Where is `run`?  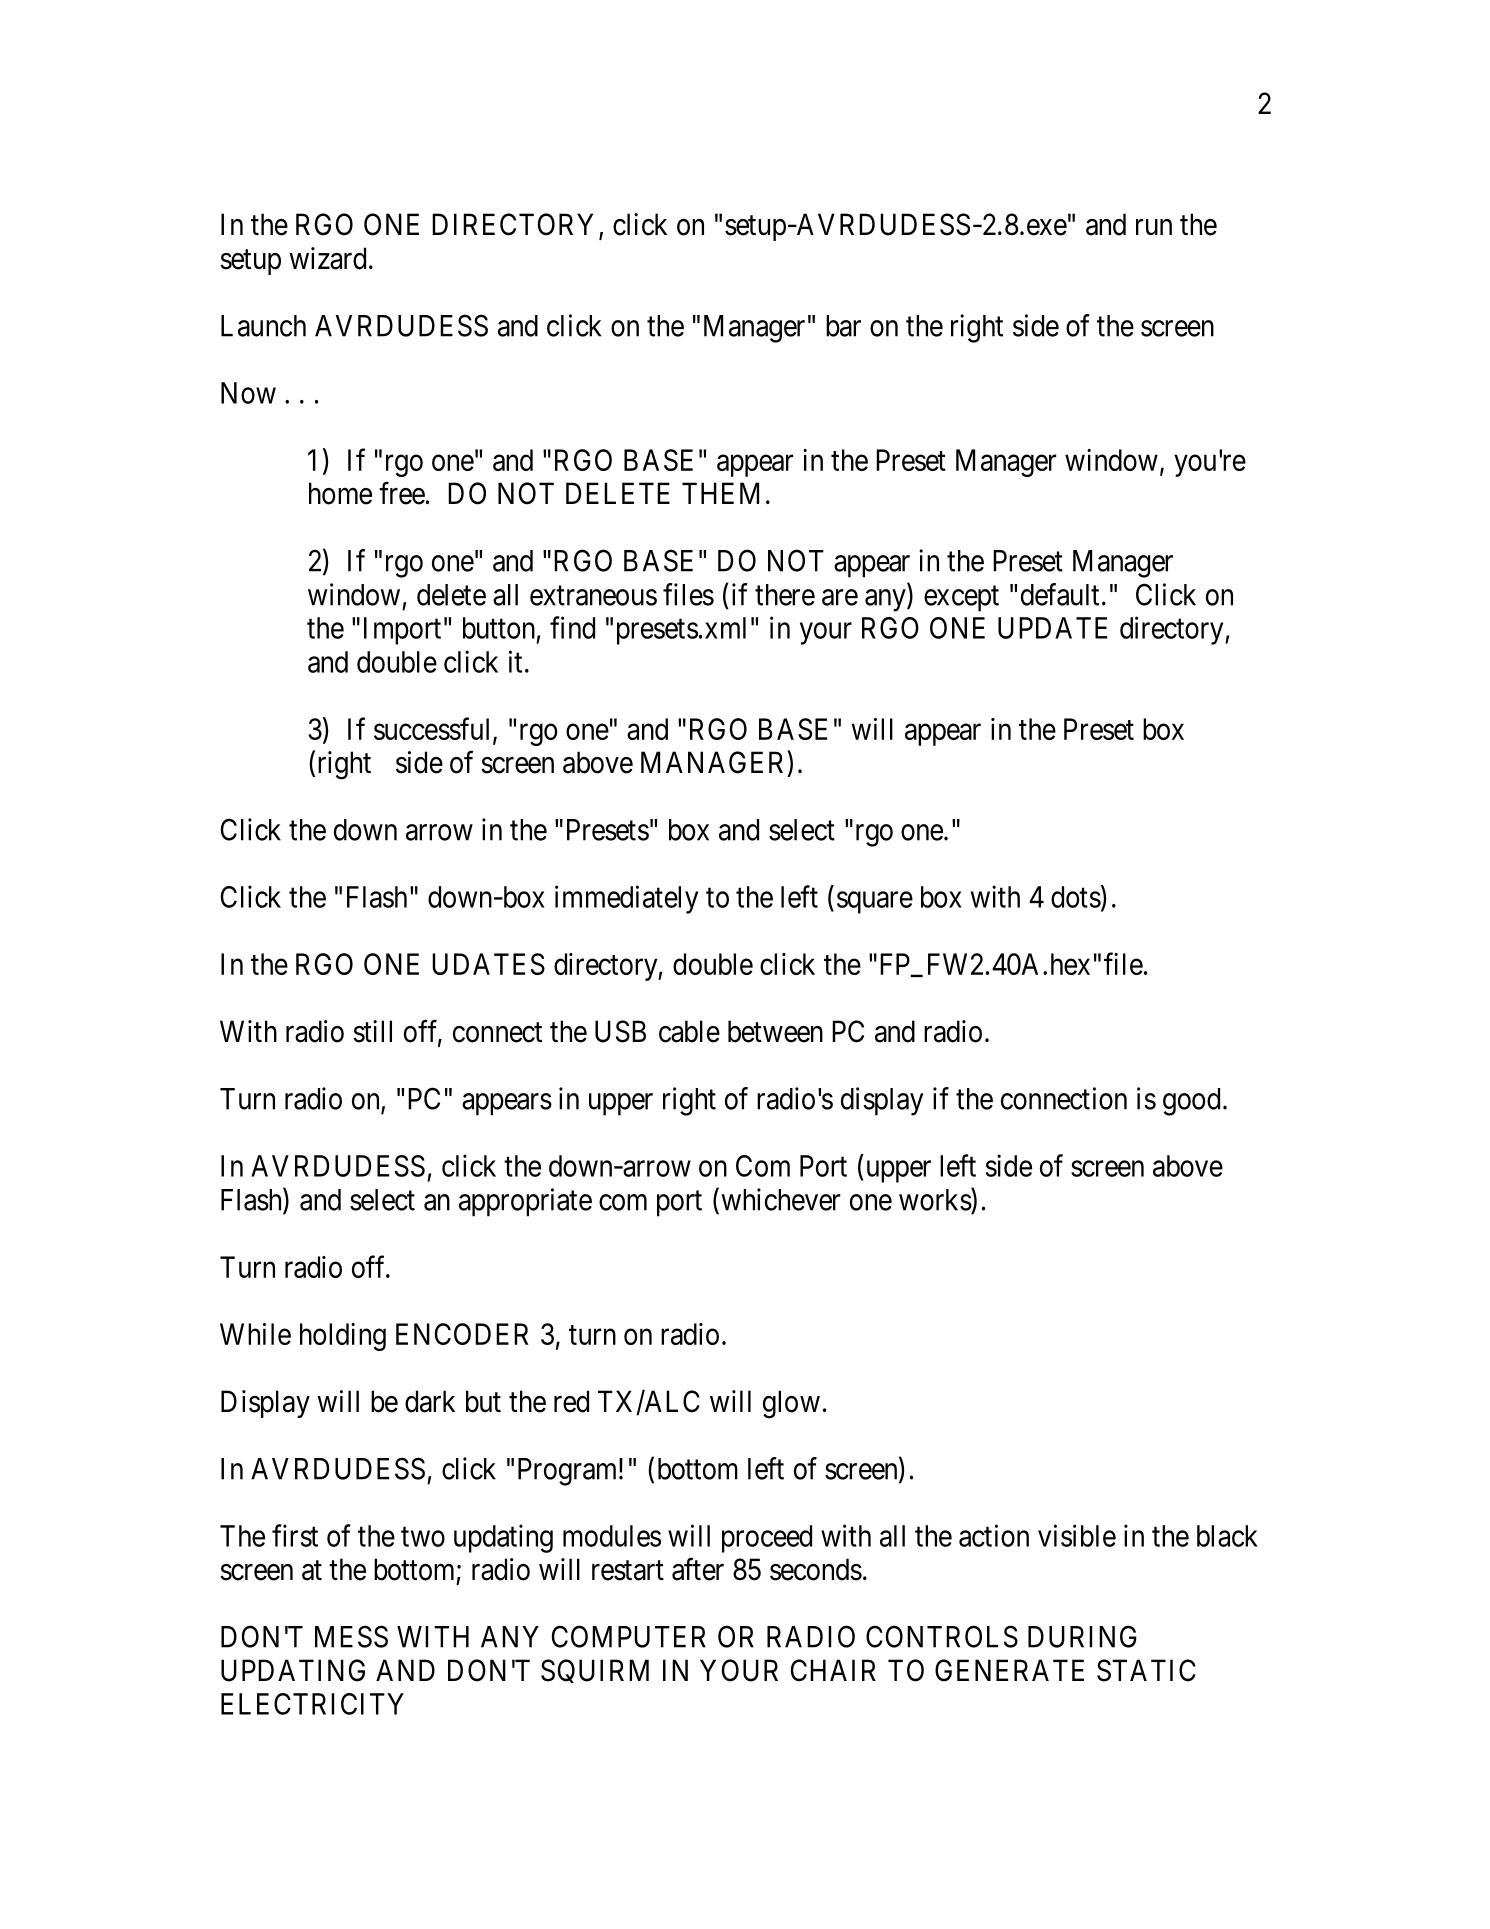 run is located at coordinates (1154, 227).
